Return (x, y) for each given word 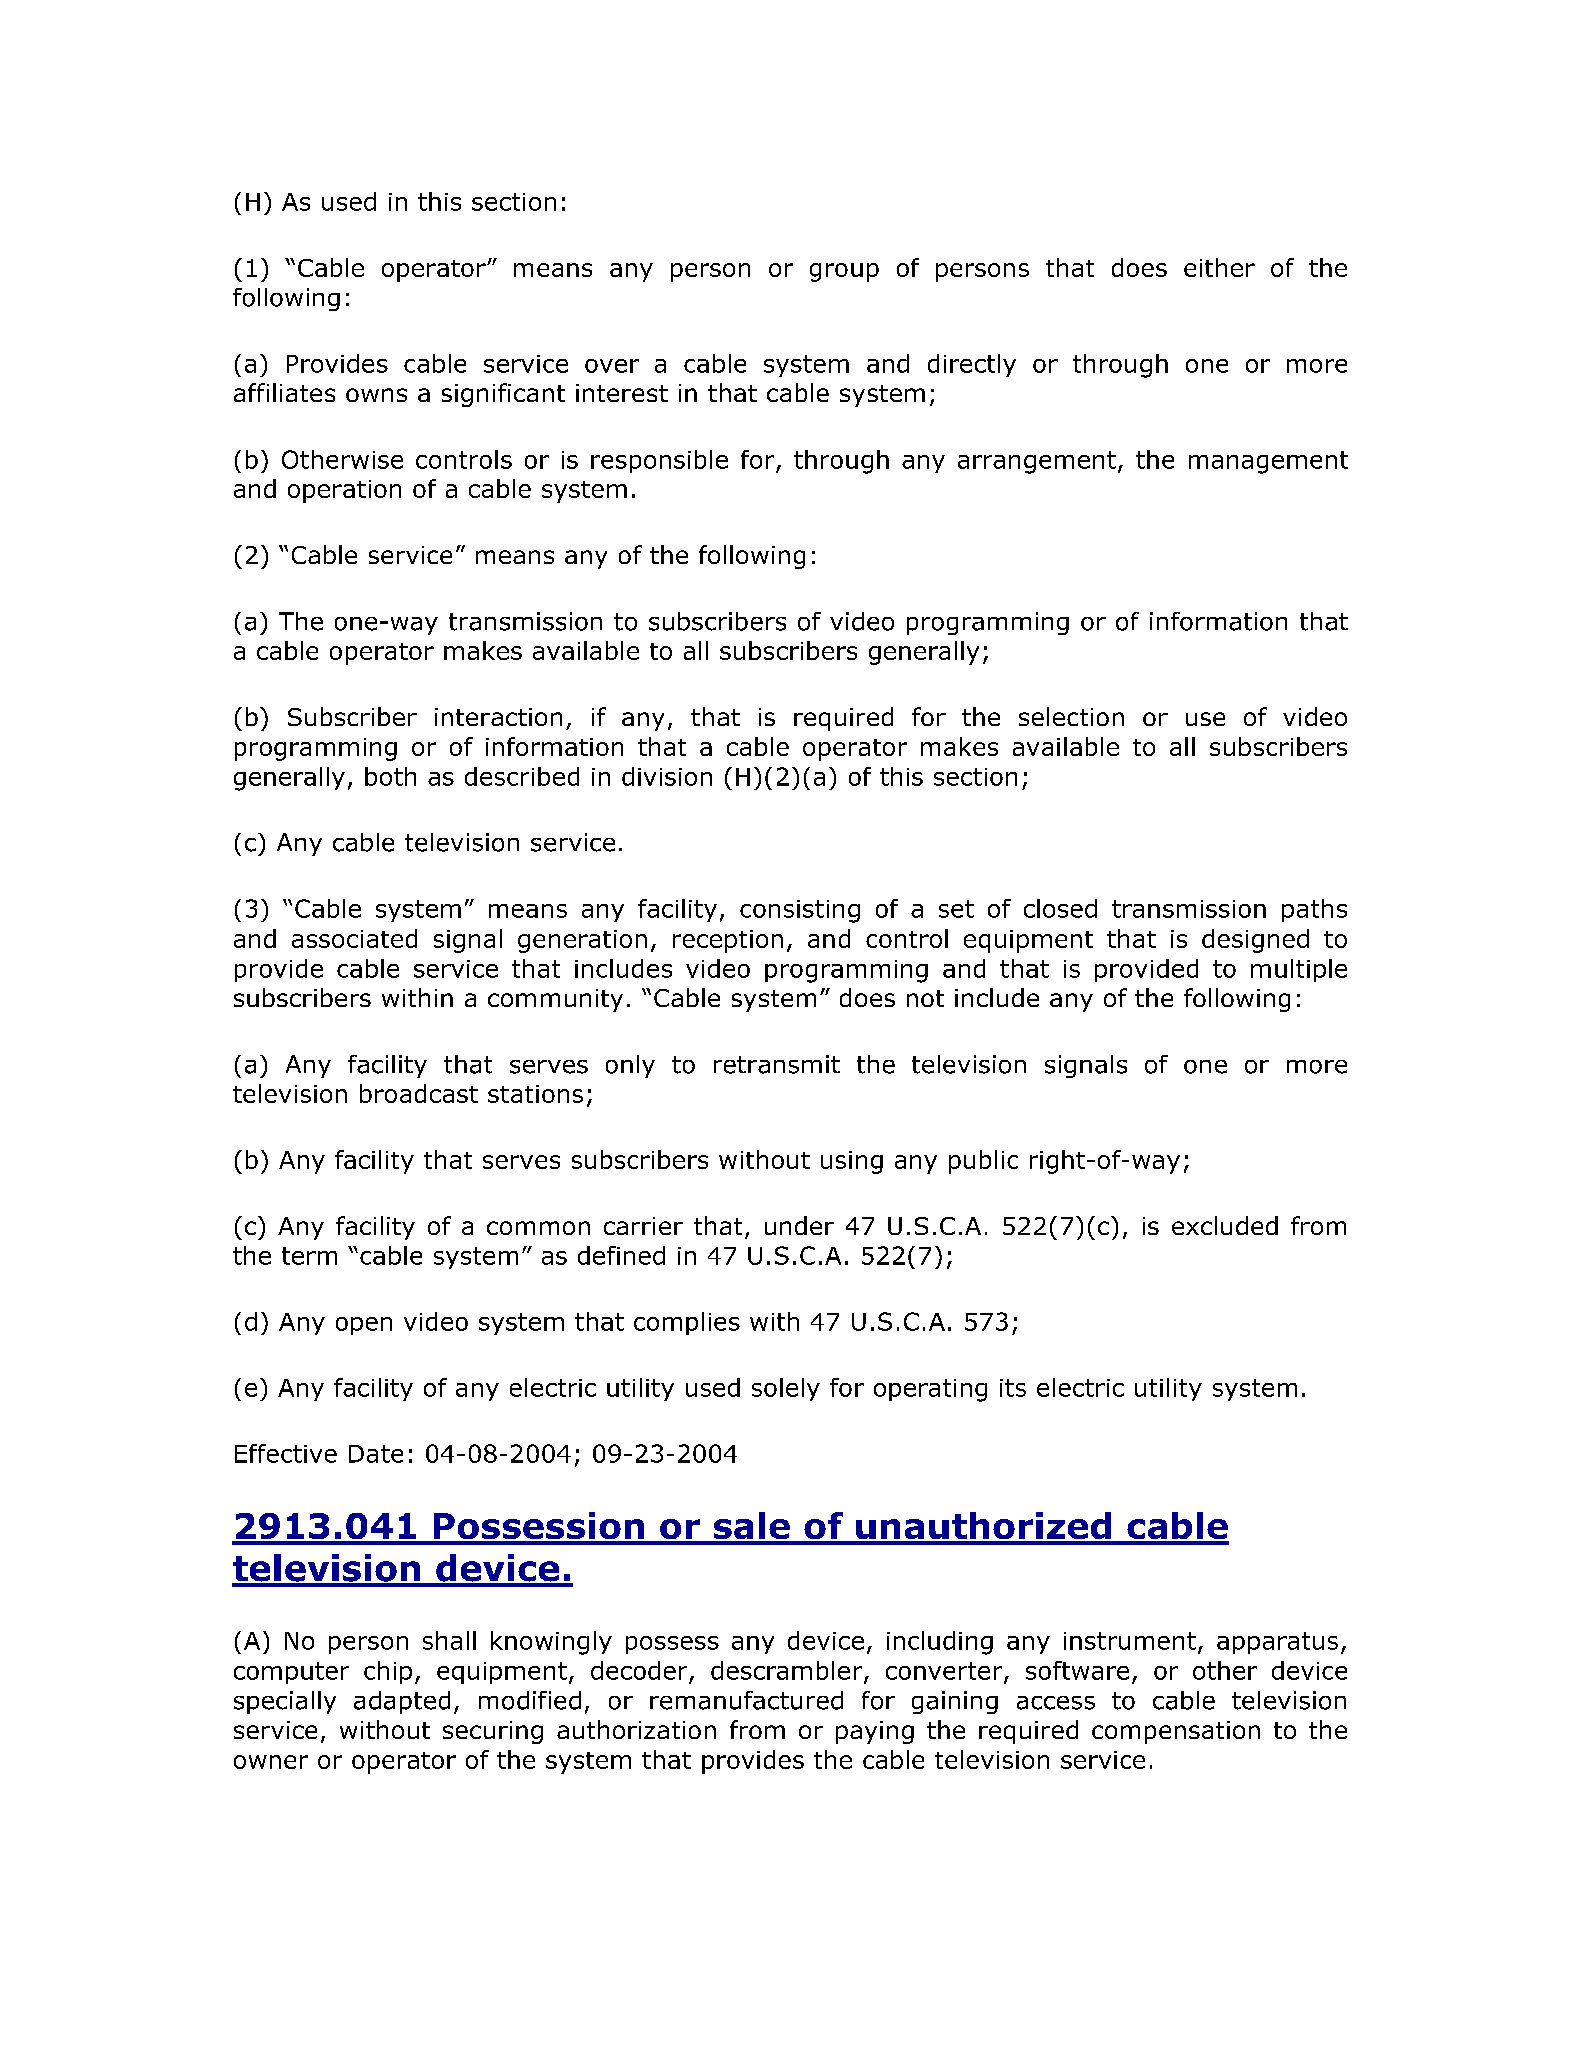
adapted (402, 1702)
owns (376, 395)
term (309, 1256)
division (667, 776)
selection (1071, 716)
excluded (1225, 1225)
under (799, 1225)
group (844, 272)
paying (875, 1732)
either (1219, 267)
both (390, 776)
